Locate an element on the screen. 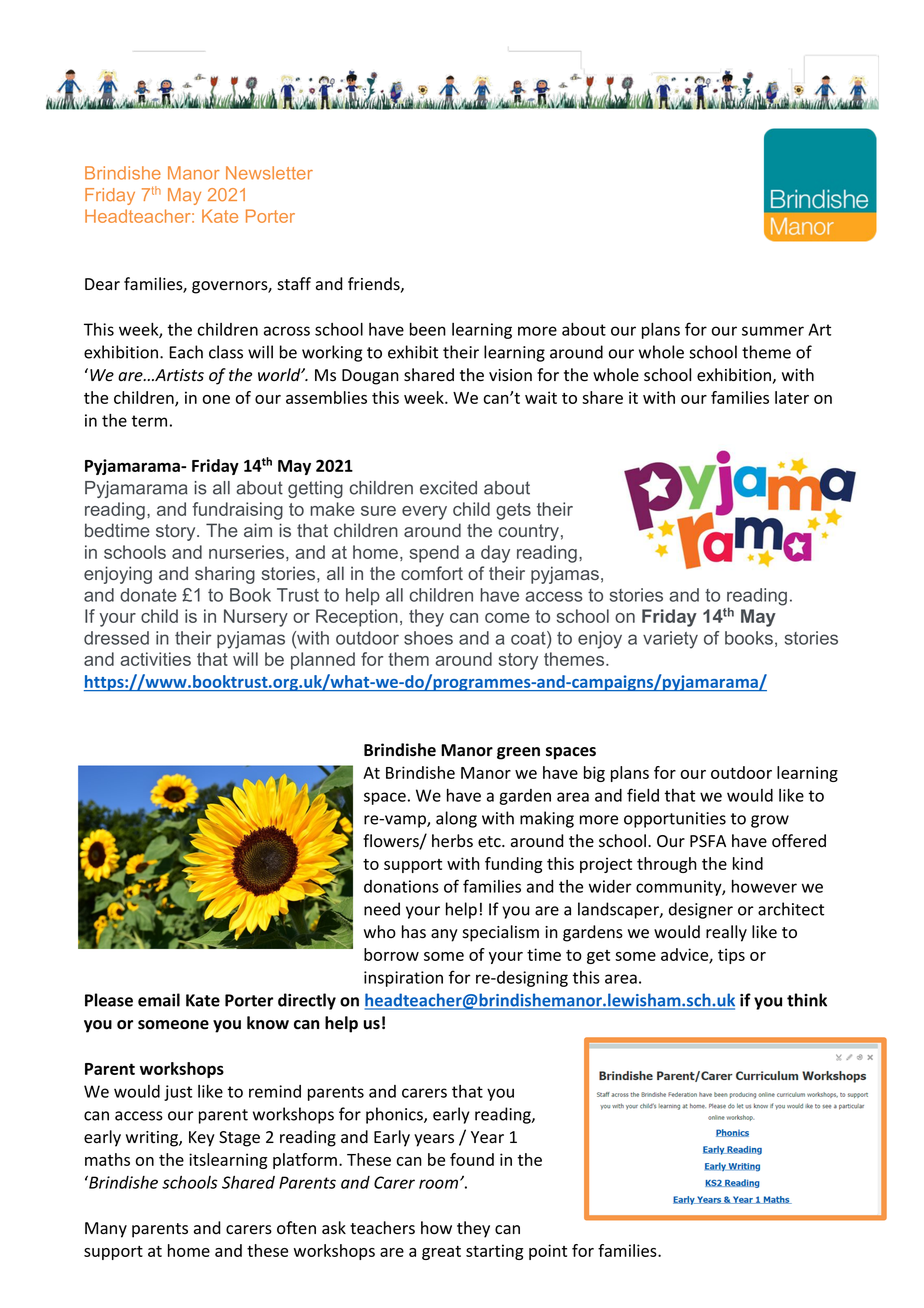 This screenshot has height=1308, width=924. spend is located at coordinates (434, 554).
